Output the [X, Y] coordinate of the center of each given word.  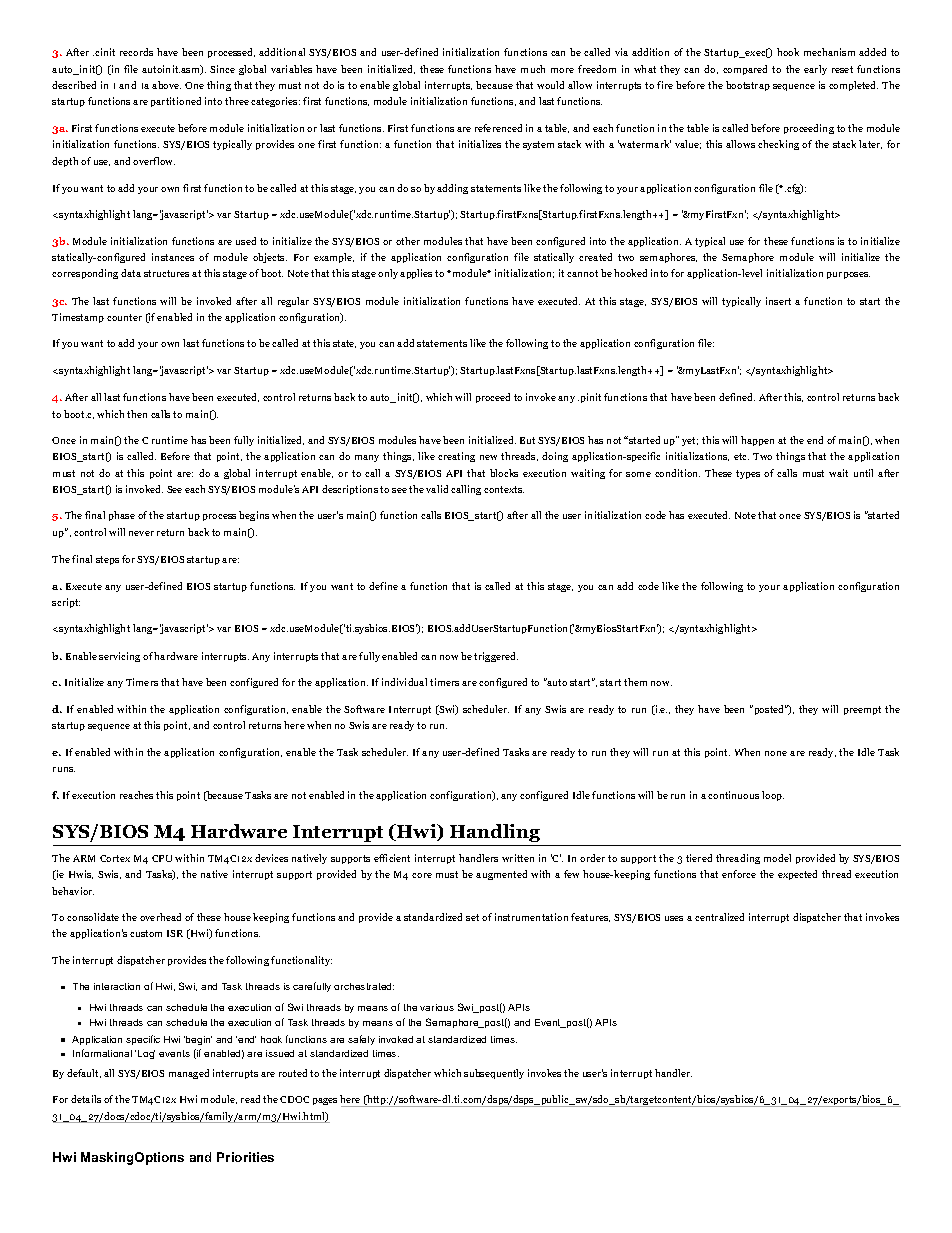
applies [416, 274]
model [777, 858]
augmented [501, 875]
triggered [496, 657]
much [533, 69]
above [166, 85]
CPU [162, 858]
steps [107, 560]
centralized [719, 917]
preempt [862, 710]
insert [778, 301]
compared [745, 70]
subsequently [494, 1074]
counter [124, 317]
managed [189, 1074]
